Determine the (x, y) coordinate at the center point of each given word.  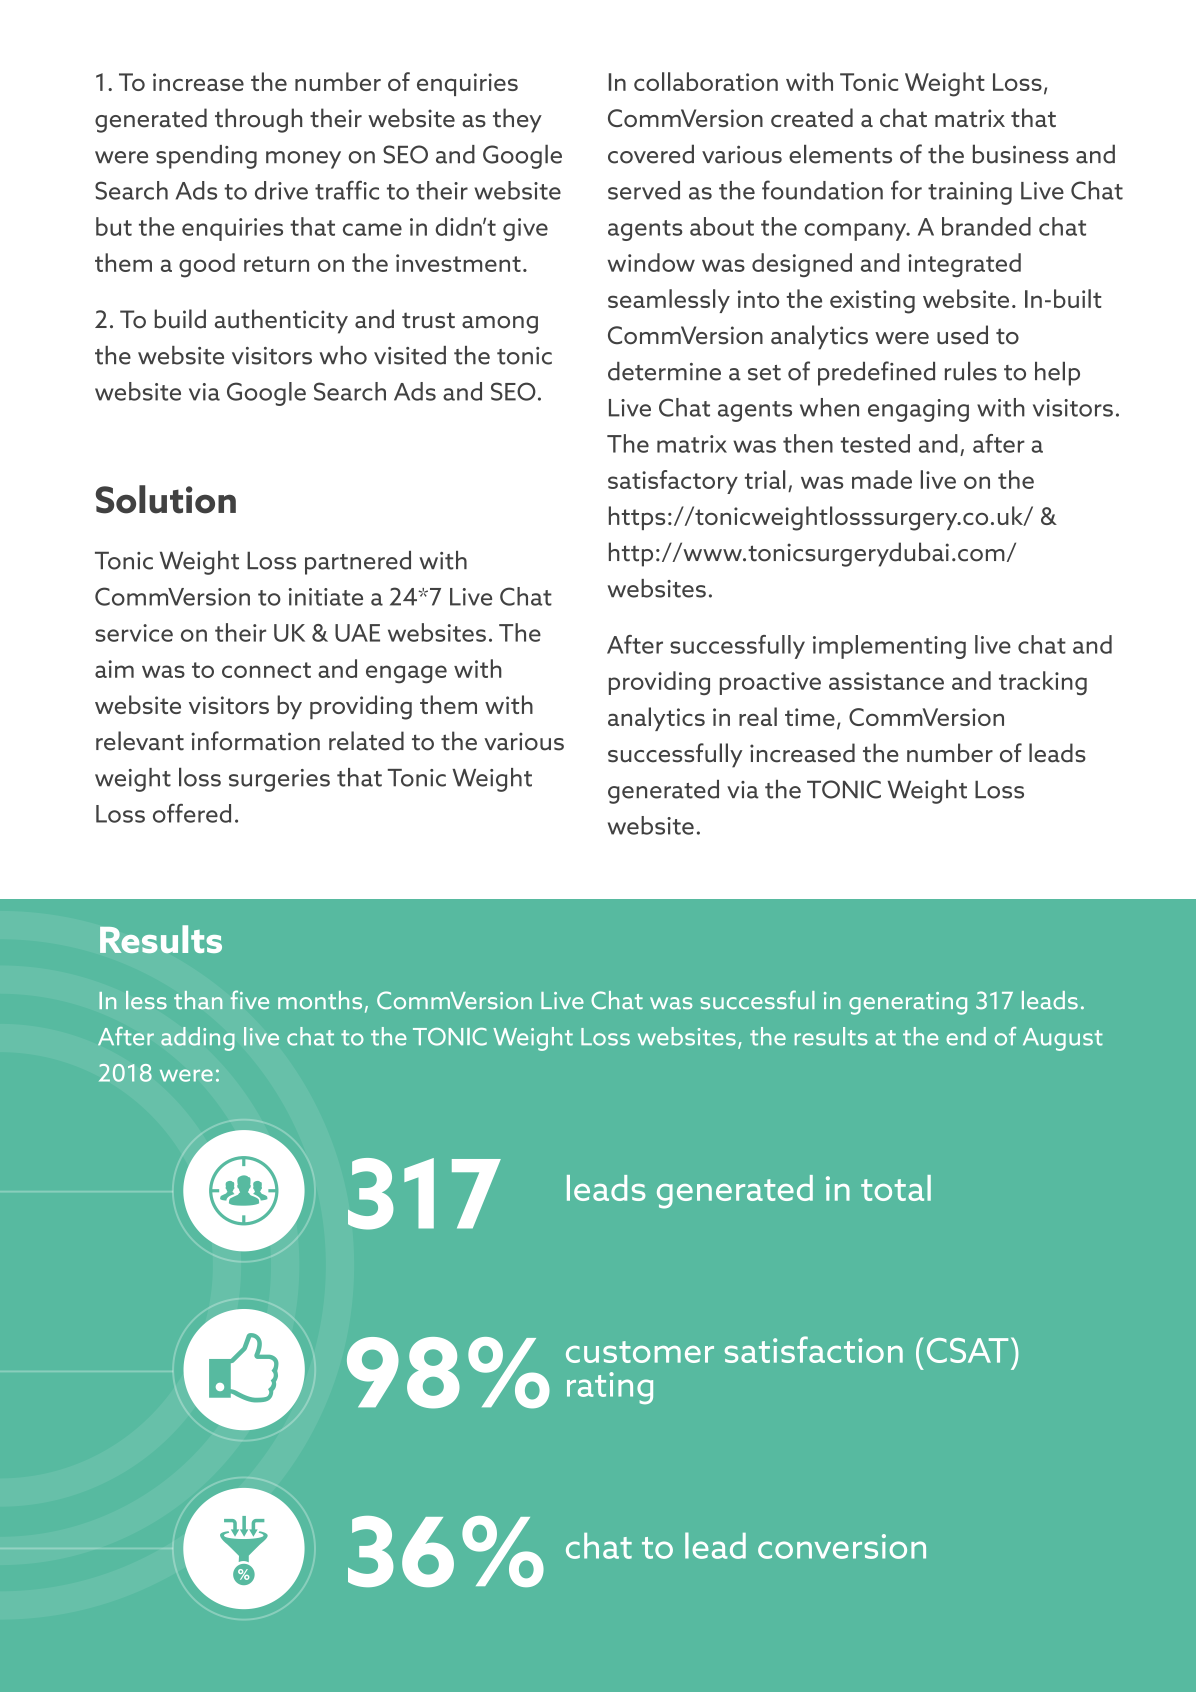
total (896, 1188)
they (517, 120)
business (1021, 154)
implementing (889, 647)
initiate (326, 597)
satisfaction (814, 1349)
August (1063, 1039)
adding (198, 1039)
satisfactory (673, 482)
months (320, 1000)
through (258, 120)
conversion (842, 1546)
